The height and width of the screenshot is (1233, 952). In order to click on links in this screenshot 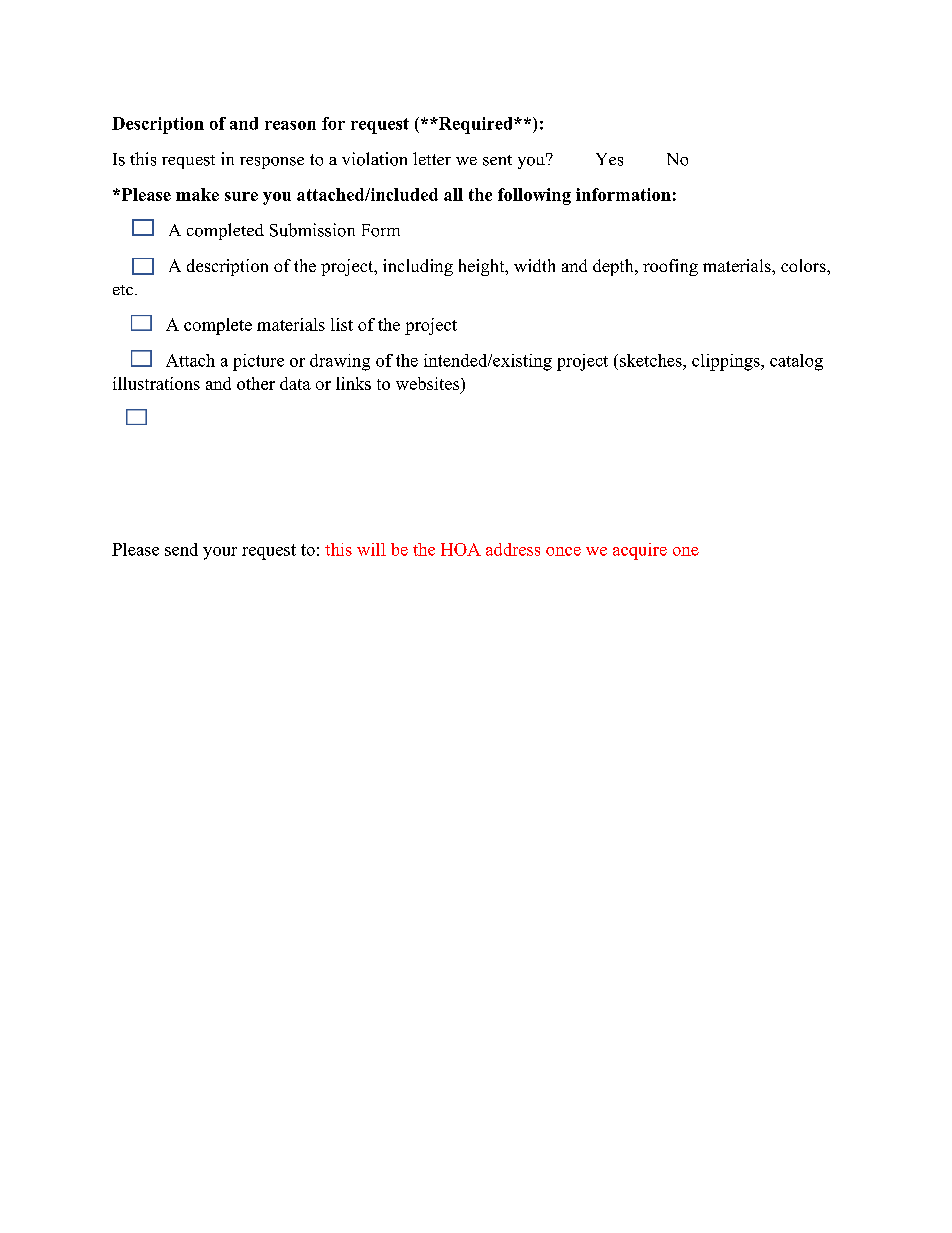, I will do `click(353, 383)`.
